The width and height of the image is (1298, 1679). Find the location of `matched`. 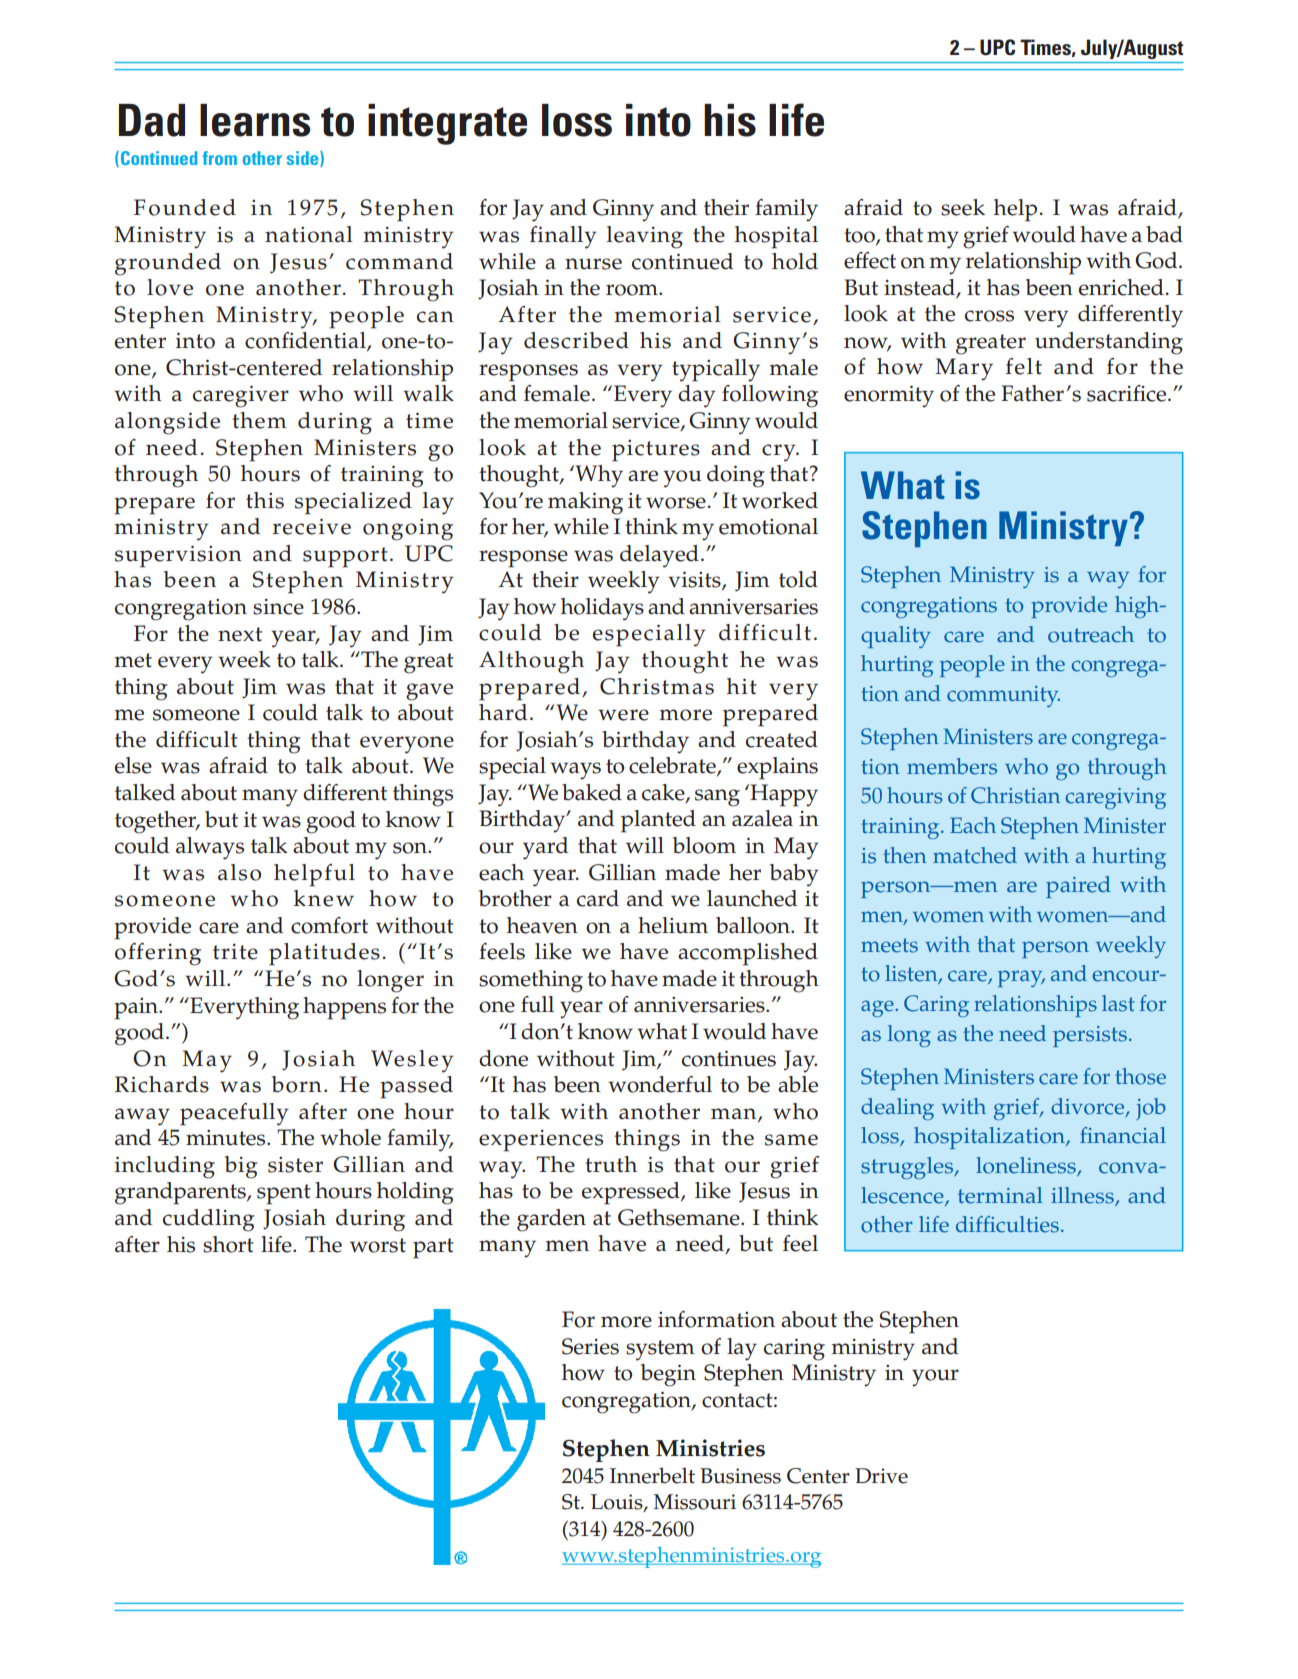

matched is located at coordinates (975, 855).
